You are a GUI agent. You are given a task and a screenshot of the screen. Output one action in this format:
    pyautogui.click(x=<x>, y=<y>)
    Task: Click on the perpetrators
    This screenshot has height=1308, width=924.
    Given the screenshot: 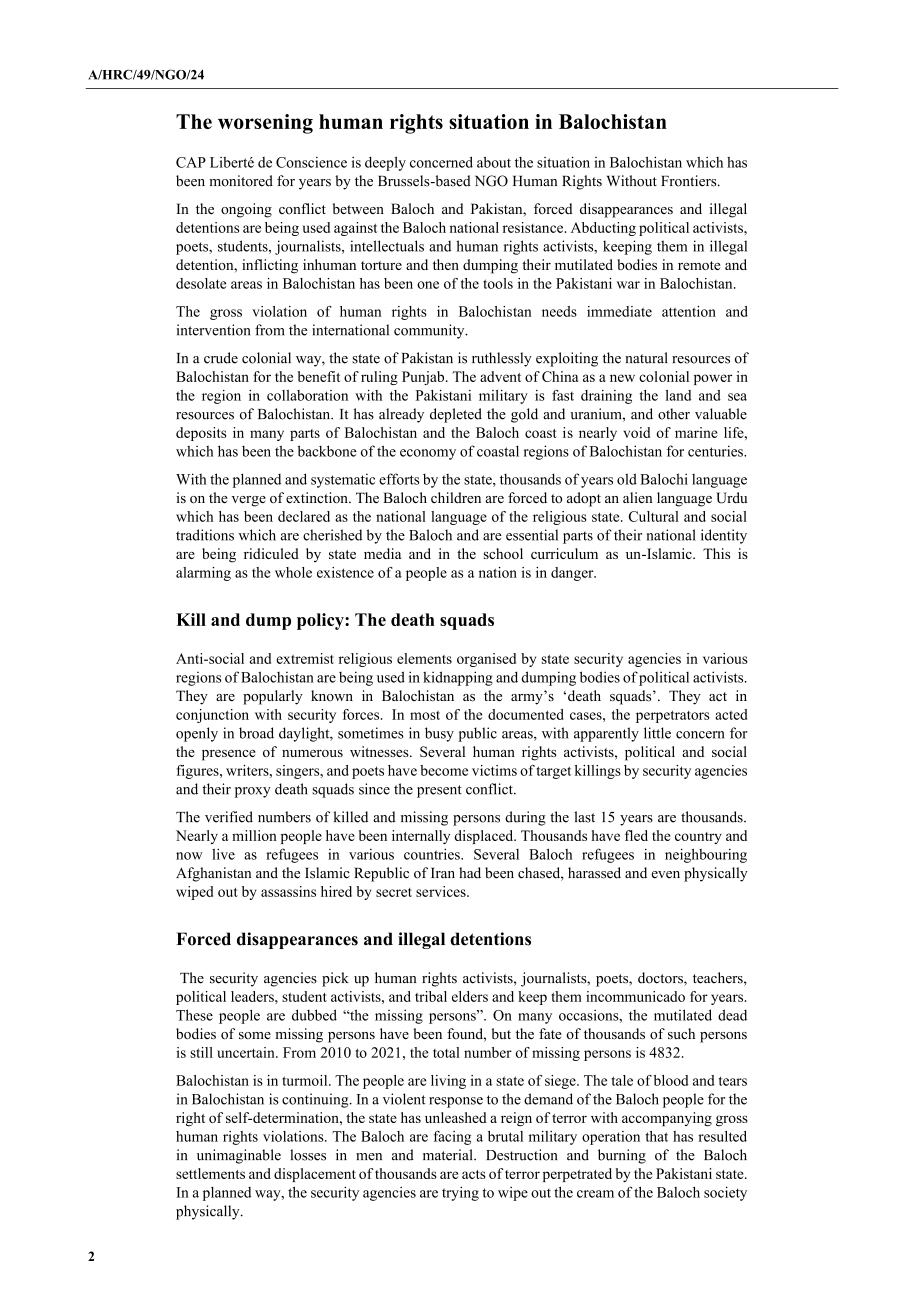 What is the action you would take?
    pyautogui.click(x=672, y=717)
